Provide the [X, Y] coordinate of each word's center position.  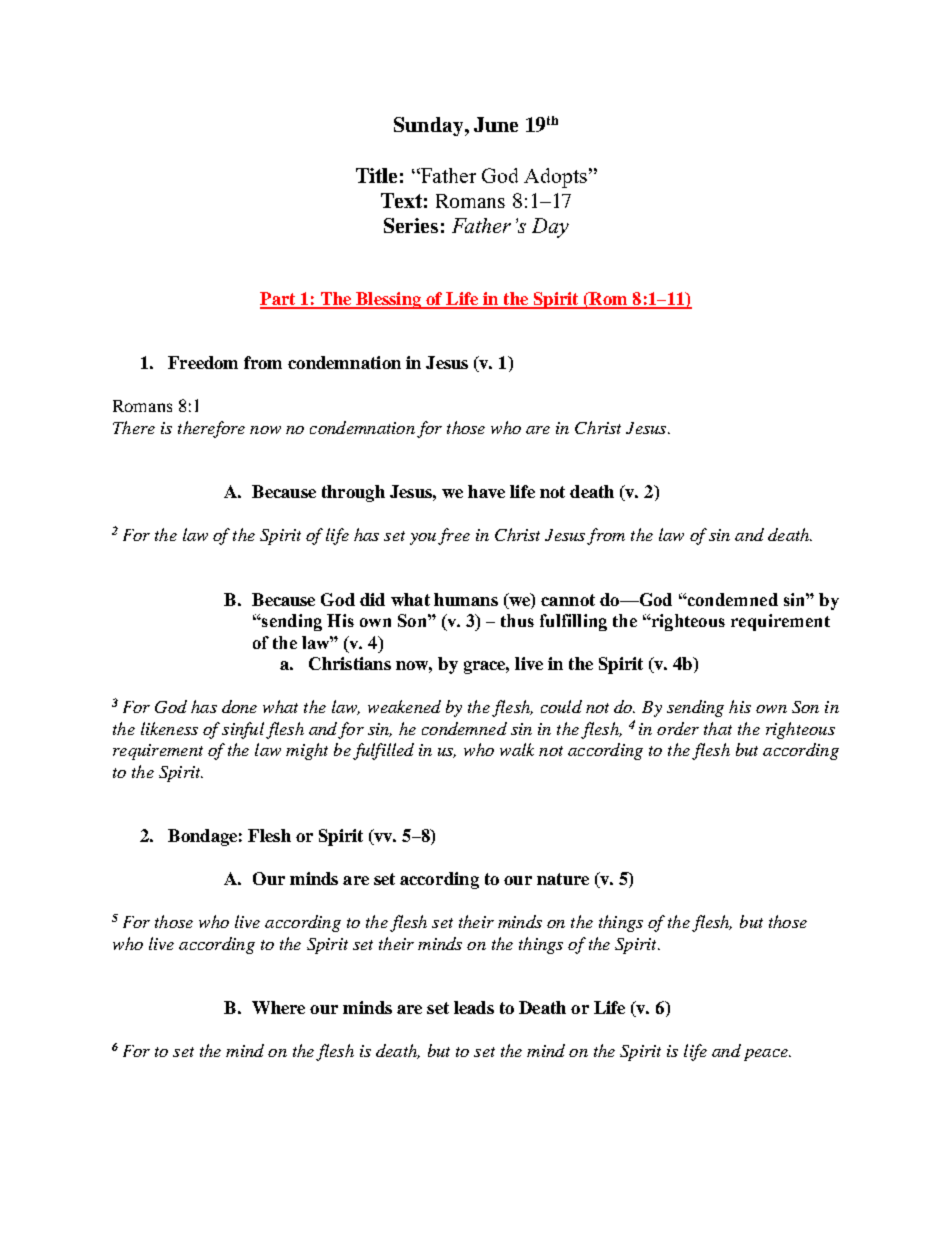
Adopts [555, 178]
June [496, 124]
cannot [568, 600]
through [353, 493]
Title [376, 175]
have [486, 491]
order [678, 728]
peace [767, 1055]
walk [517, 749]
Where [278, 1007]
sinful [243, 730]
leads [474, 1007]
